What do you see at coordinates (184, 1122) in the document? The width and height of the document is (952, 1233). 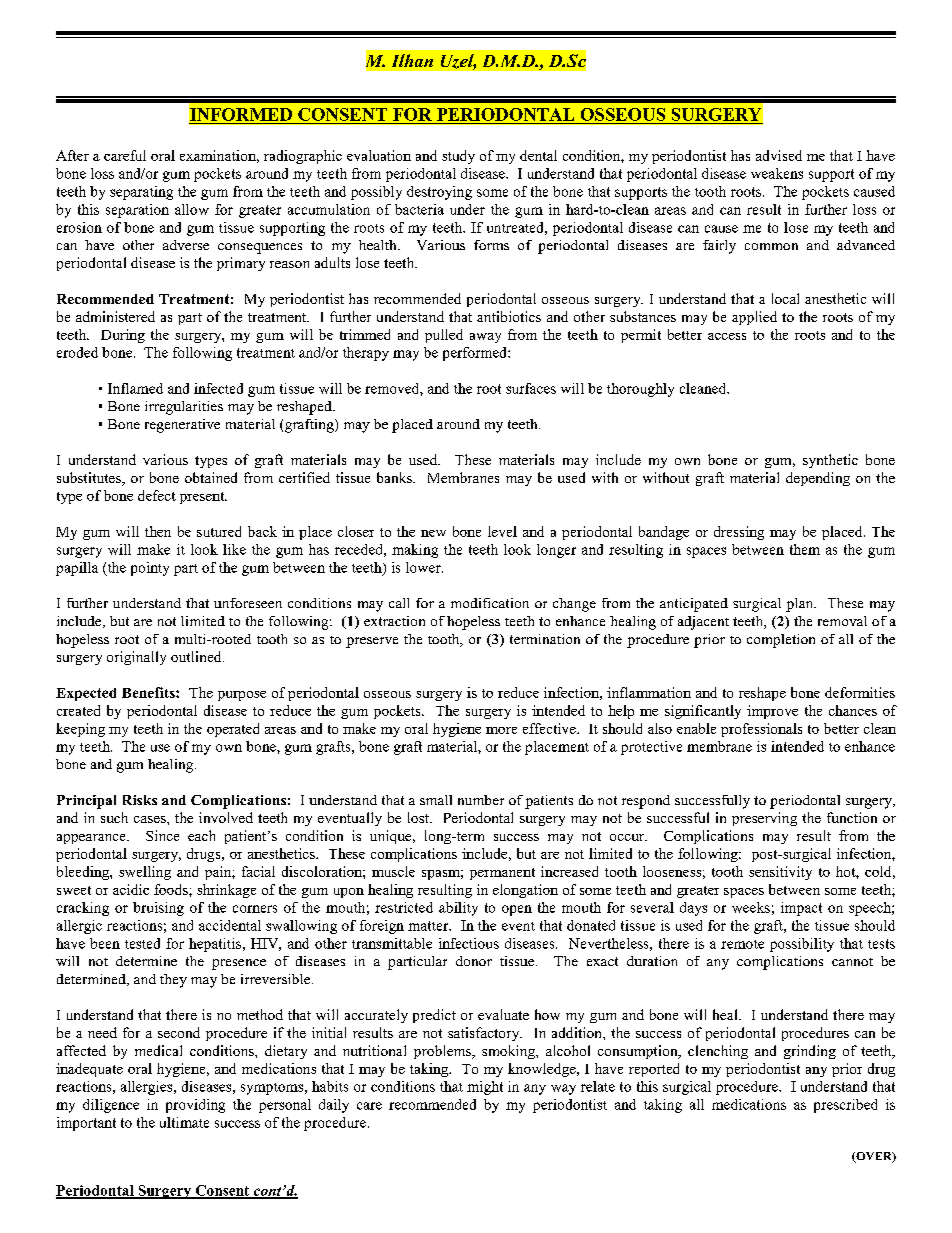 I see `ultimate` at bounding box center [184, 1122].
